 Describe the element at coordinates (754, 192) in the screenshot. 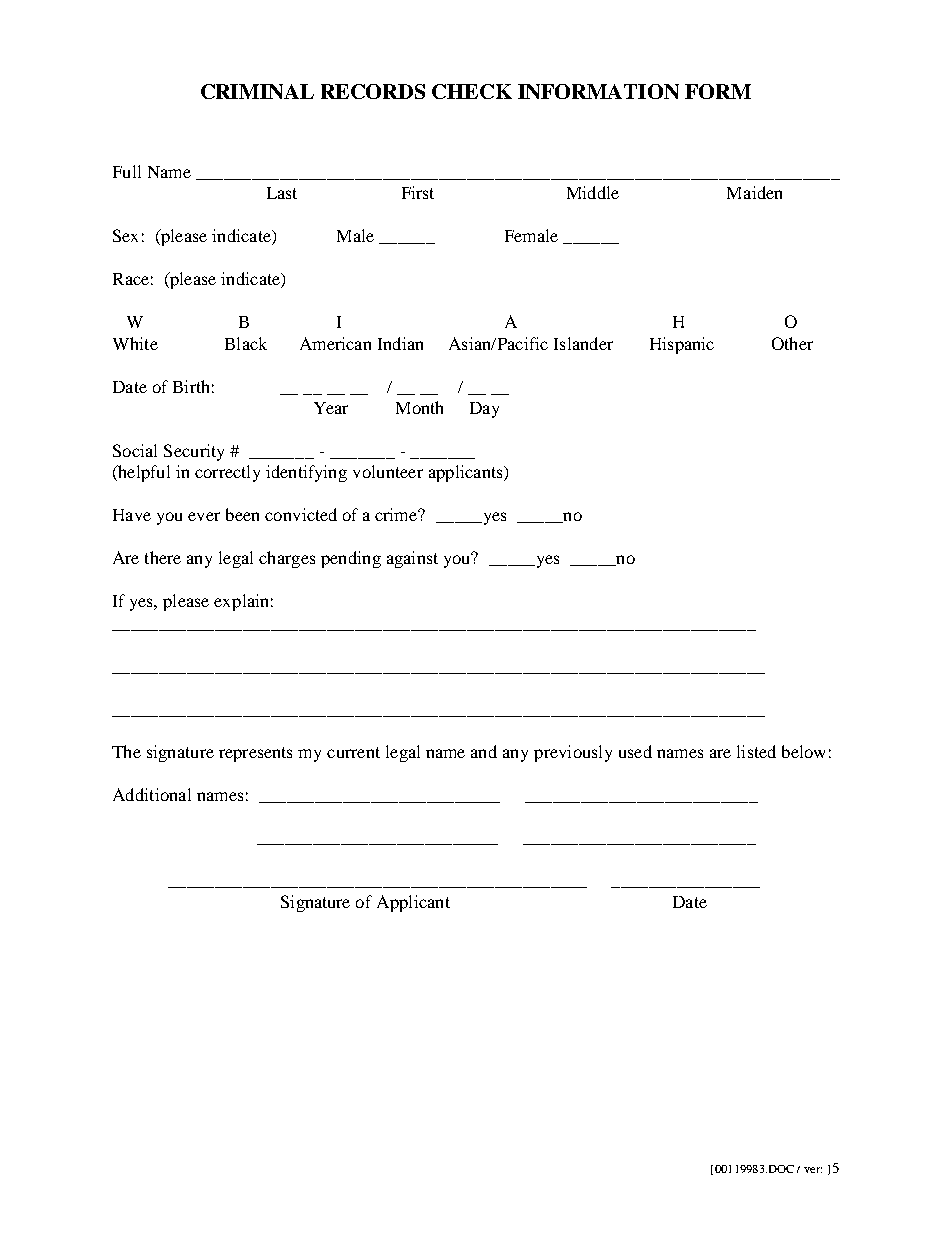

I see `Maiden` at that location.
